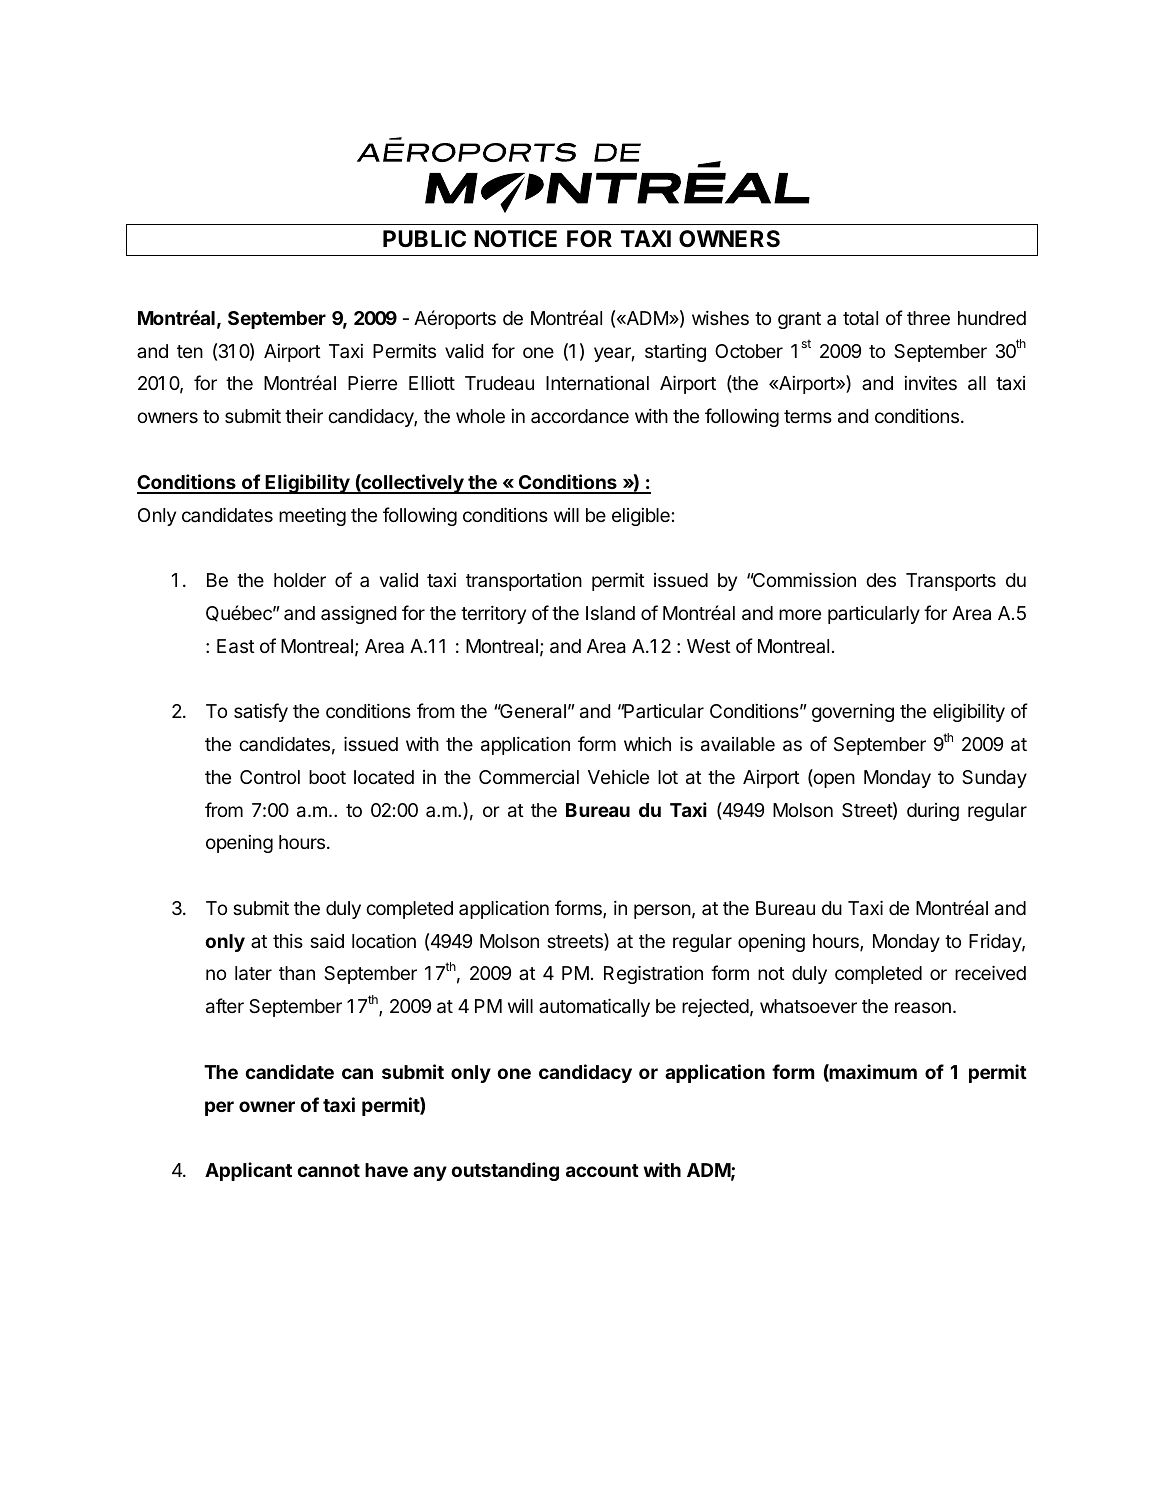 This page has height=1505, width=1163. What do you see at coordinates (602, 1170) in the page?
I see `account` at bounding box center [602, 1170].
